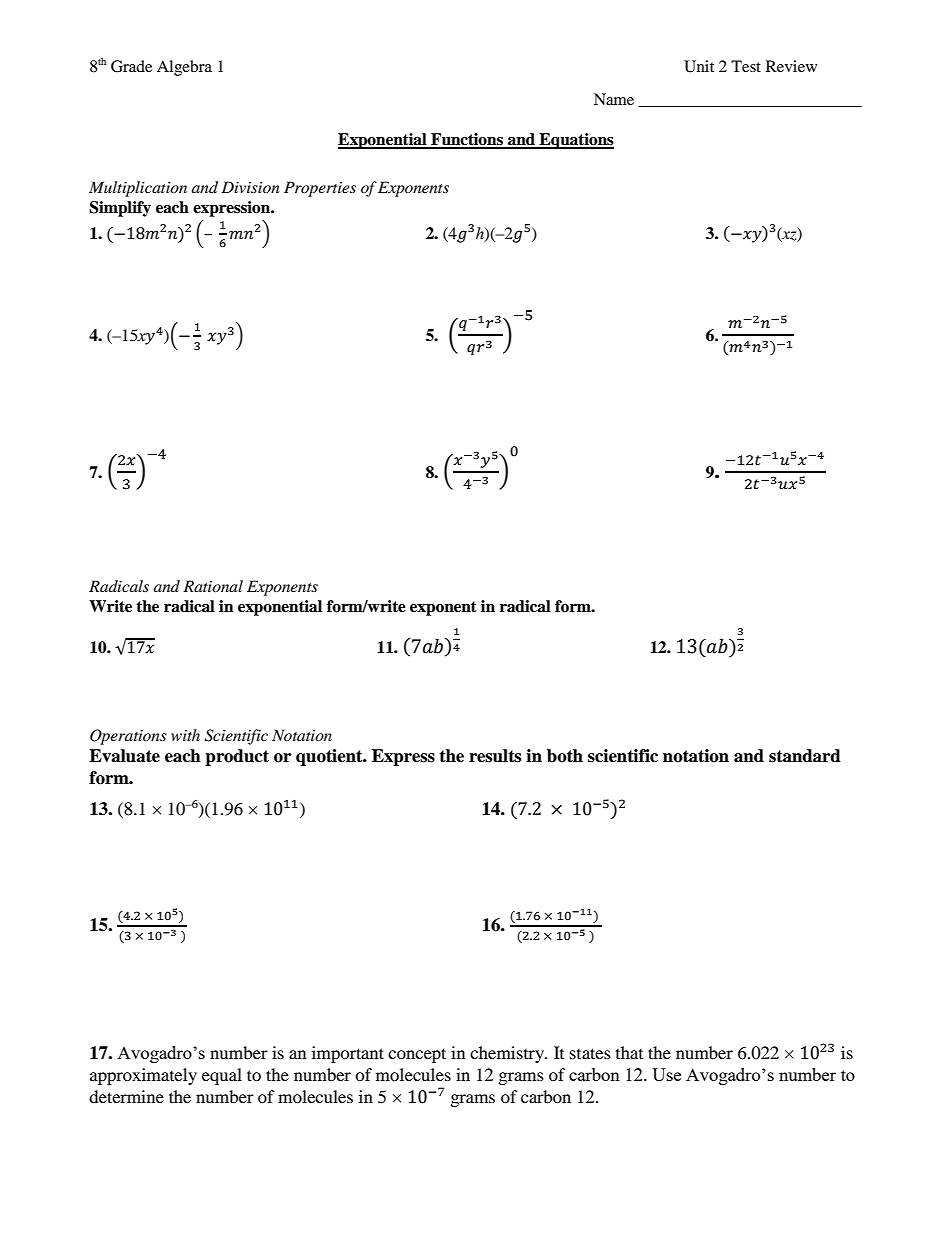 This screenshot has width=952, height=1233. I want to click on Grade, so click(131, 66).
